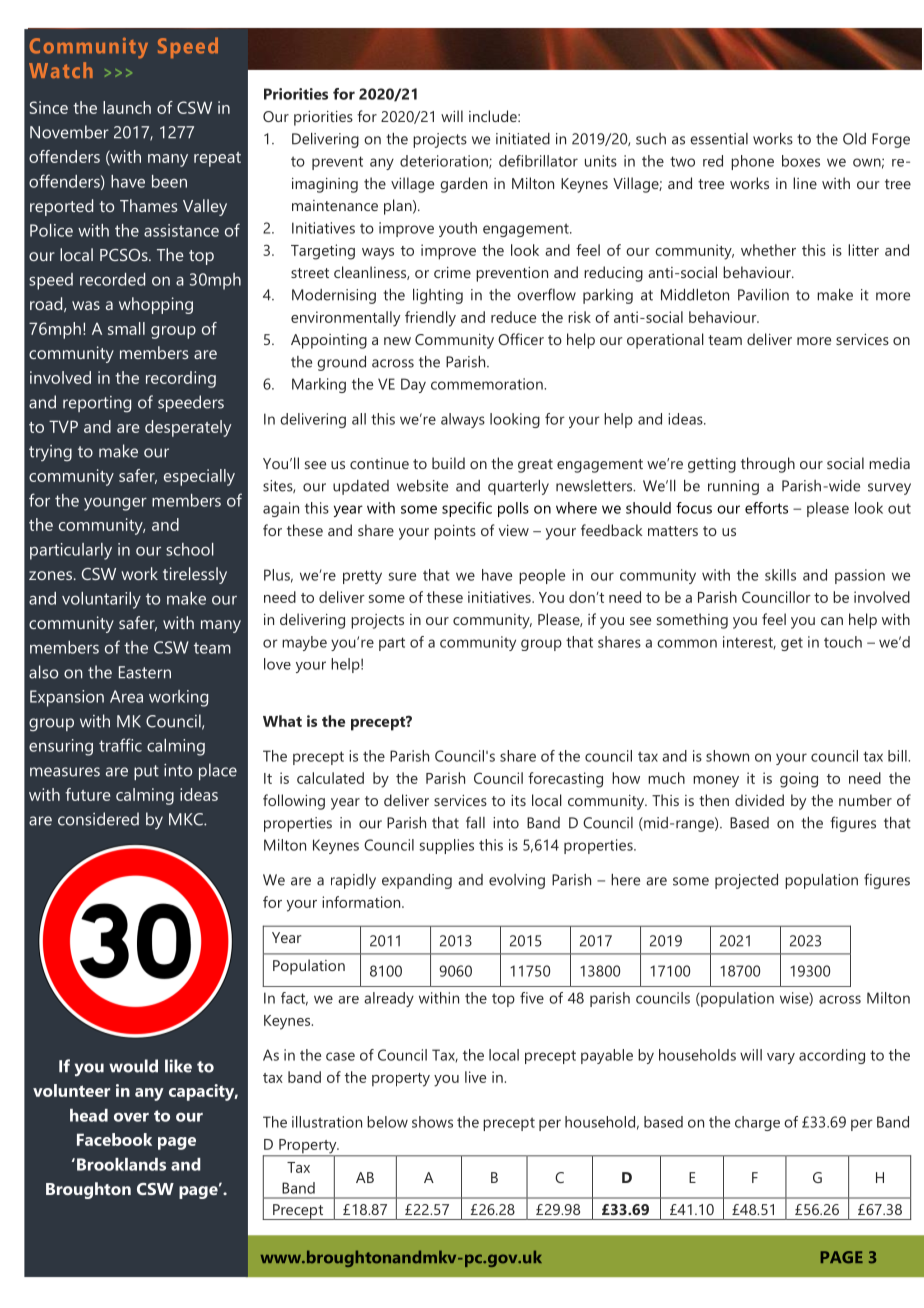  What do you see at coordinates (523, 139) in the document?
I see `initiated` at bounding box center [523, 139].
